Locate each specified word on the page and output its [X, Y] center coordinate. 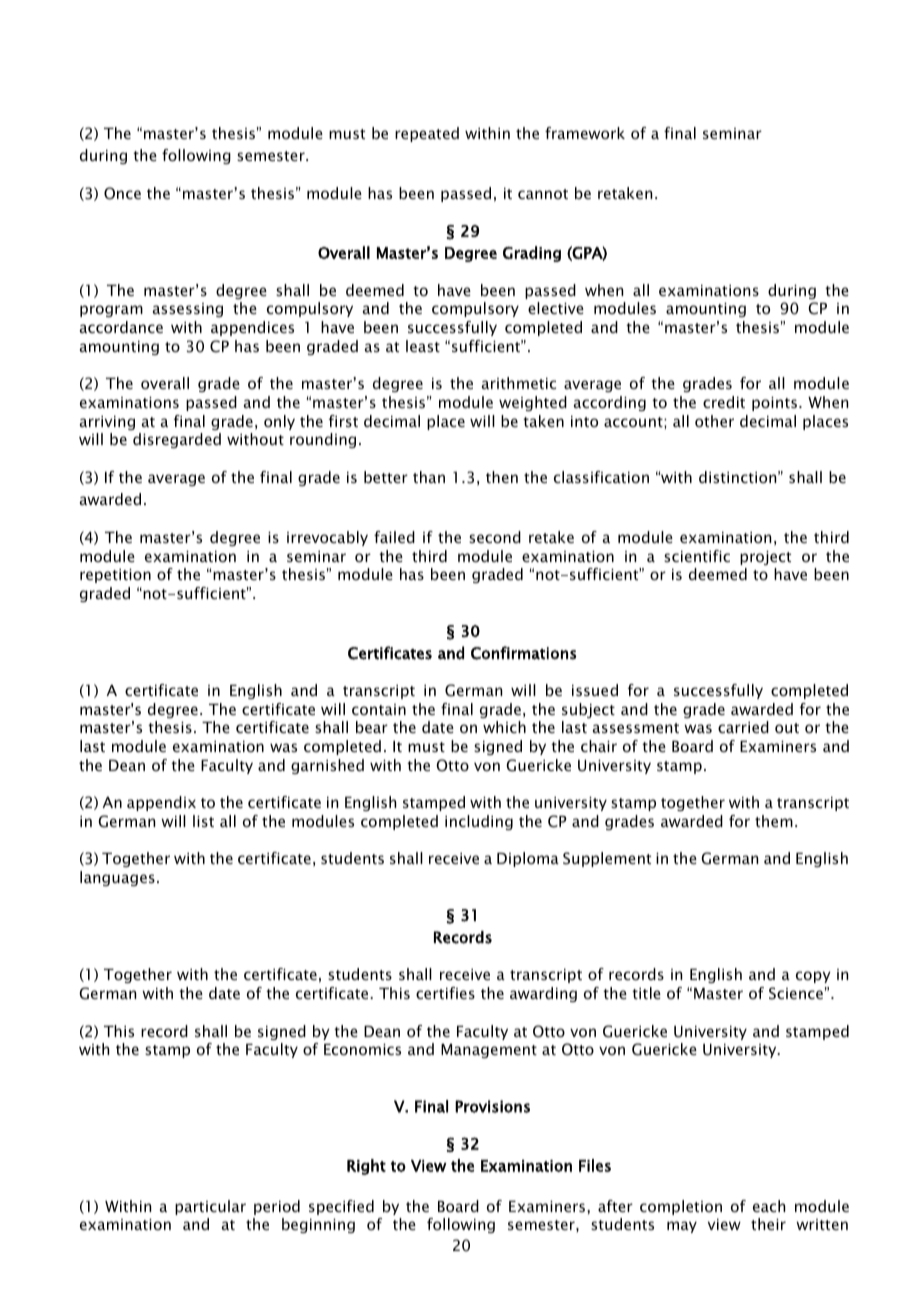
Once [122, 193]
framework [585, 133]
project [765, 558]
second [495, 537]
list [203, 821]
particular [210, 1207]
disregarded [177, 440]
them [774, 821]
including [479, 822]
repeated [427, 134]
